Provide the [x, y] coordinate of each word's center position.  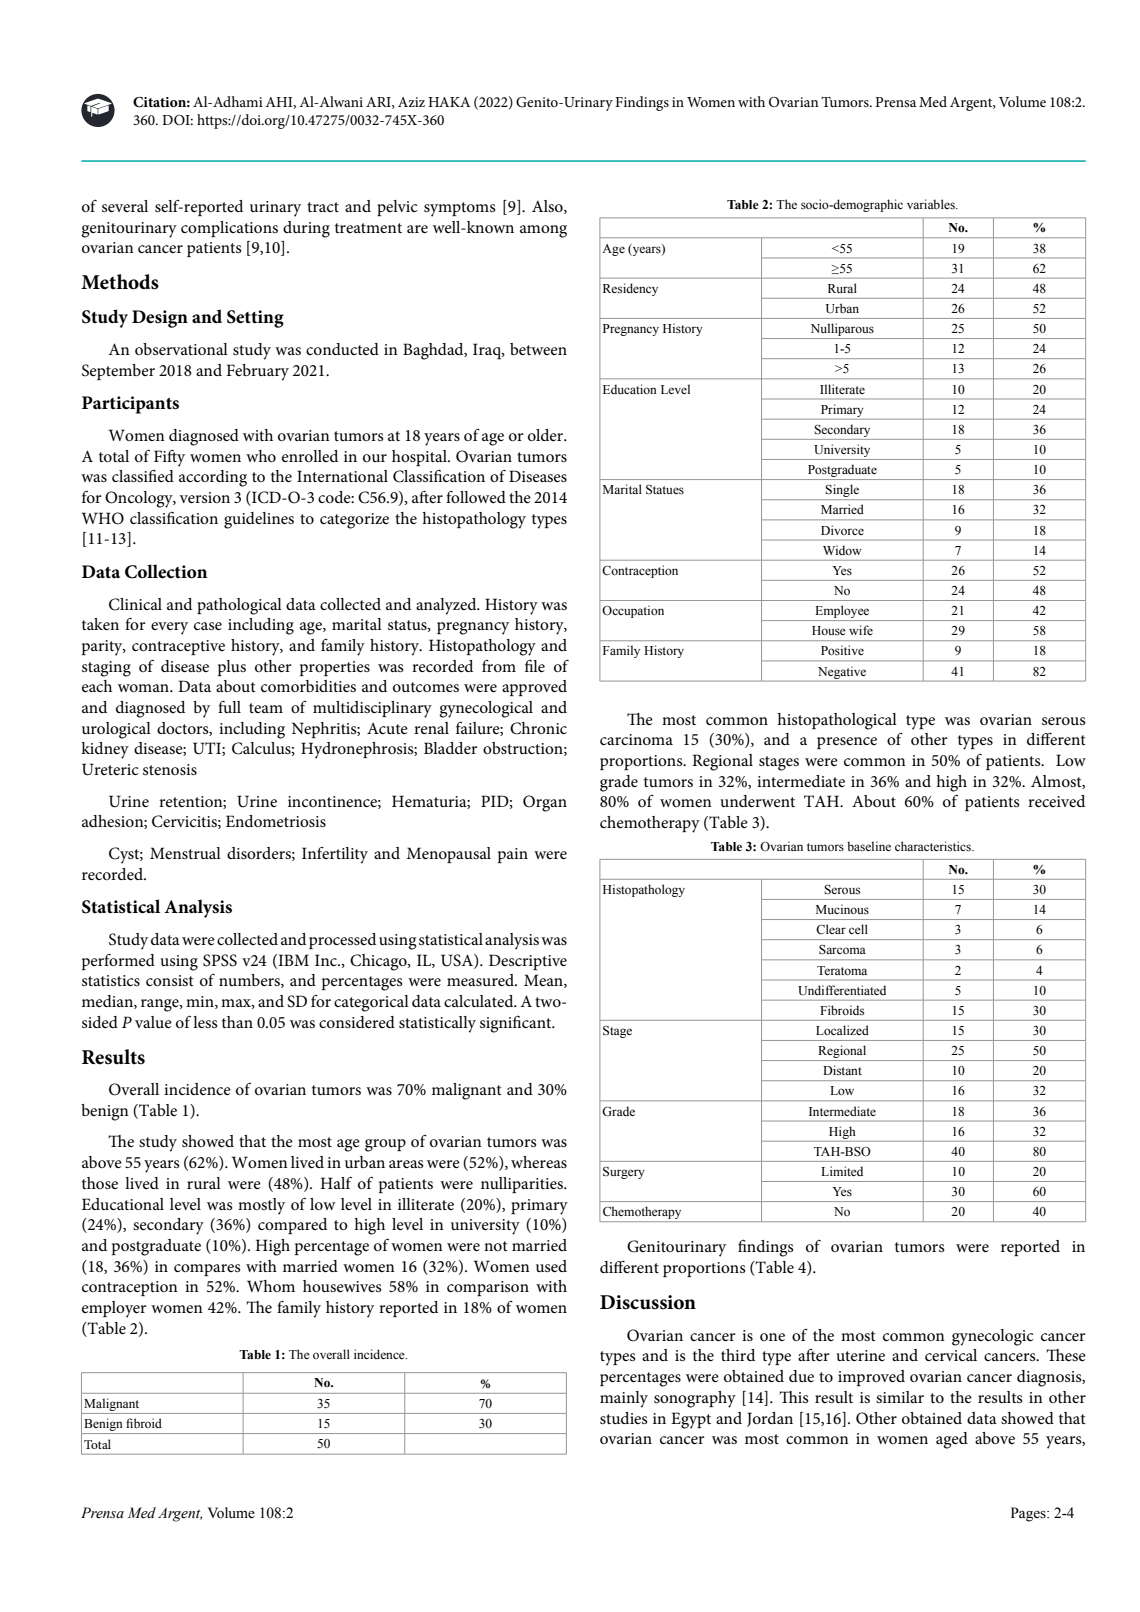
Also [548, 207]
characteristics [934, 846]
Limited [842, 1171]
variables [932, 204]
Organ [545, 803]
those [100, 1183]
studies [624, 1418]
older [547, 435]
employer [114, 1309]
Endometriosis [276, 821]
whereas [539, 1162]
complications [229, 229]
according [213, 478]
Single [843, 492]
